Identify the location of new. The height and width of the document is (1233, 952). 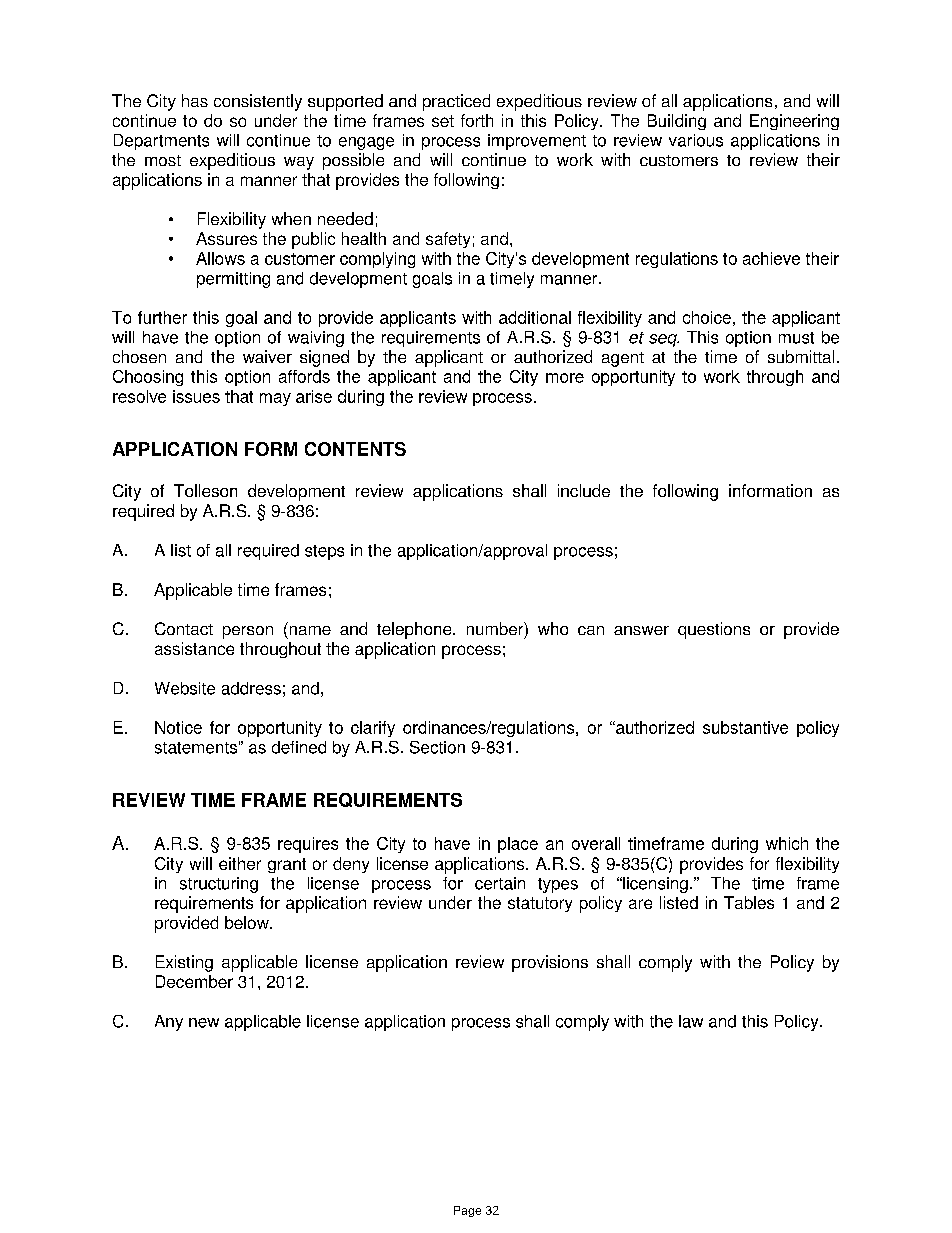
(204, 1023).
